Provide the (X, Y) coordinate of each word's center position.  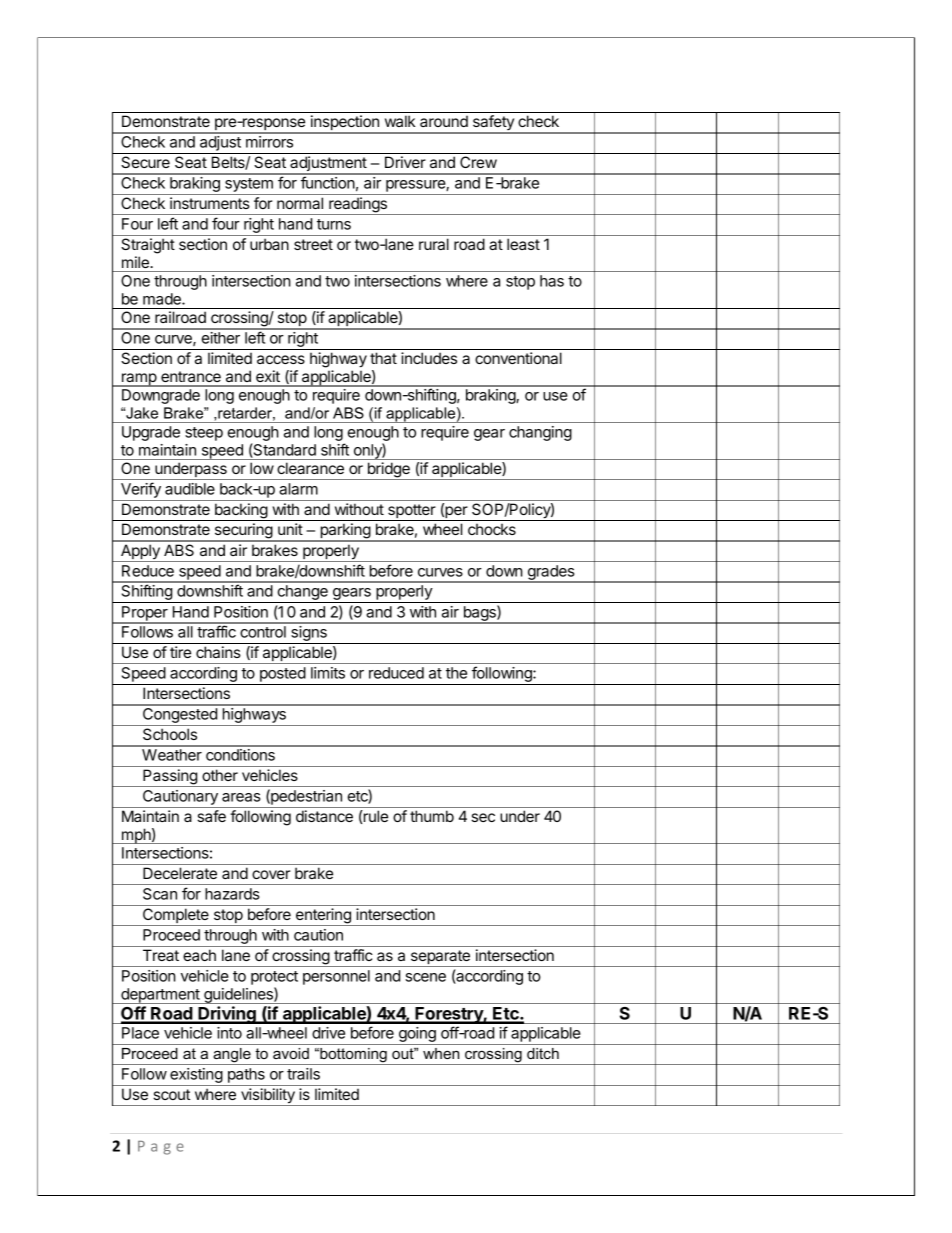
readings (358, 206)
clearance (310, 468)
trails (303, 1074)
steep (204, 434)
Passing (170, 778)
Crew (478, 162)
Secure (145, 162)
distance (324, 816)
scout (171, 1094)
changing (540, 433)
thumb (432, 816)
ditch (543, 1053)
